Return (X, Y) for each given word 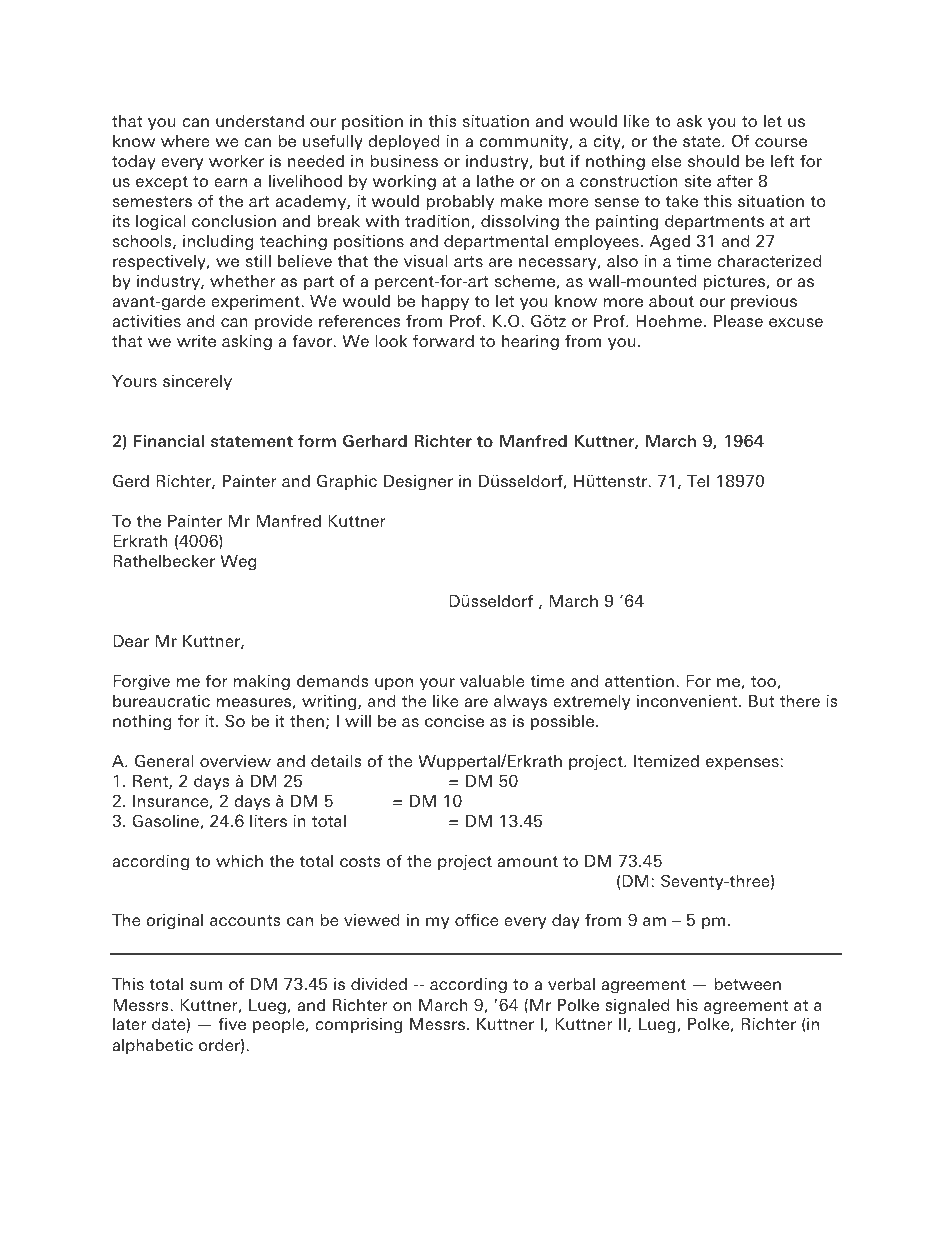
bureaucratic (161, 701)
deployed (403, 143)
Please (738, 321)
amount (527, 861)
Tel (698, 481)
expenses (742, 764)
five (232, 1023)
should (713, 161)
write (196, 341)
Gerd (131, 480)
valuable (492, 681)
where (185, 141)
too (764, 682)
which (239, 861)
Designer (418, 483)
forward (443, 340)
